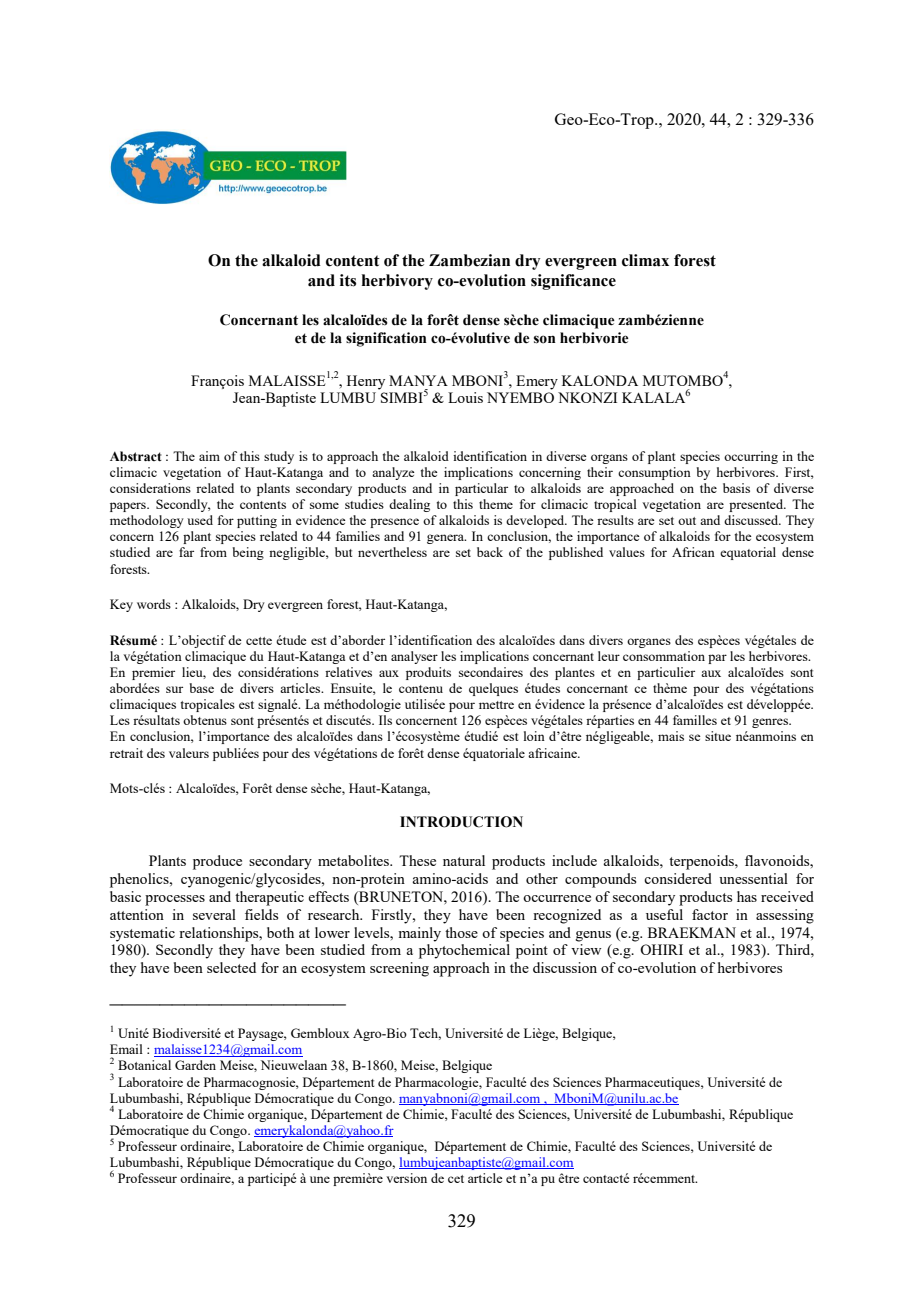 The width and height of the image is (924, 1308). What do you see at coordinates (406, 1178) in the image?
I see `version` at bounding box center [406, 1178].
